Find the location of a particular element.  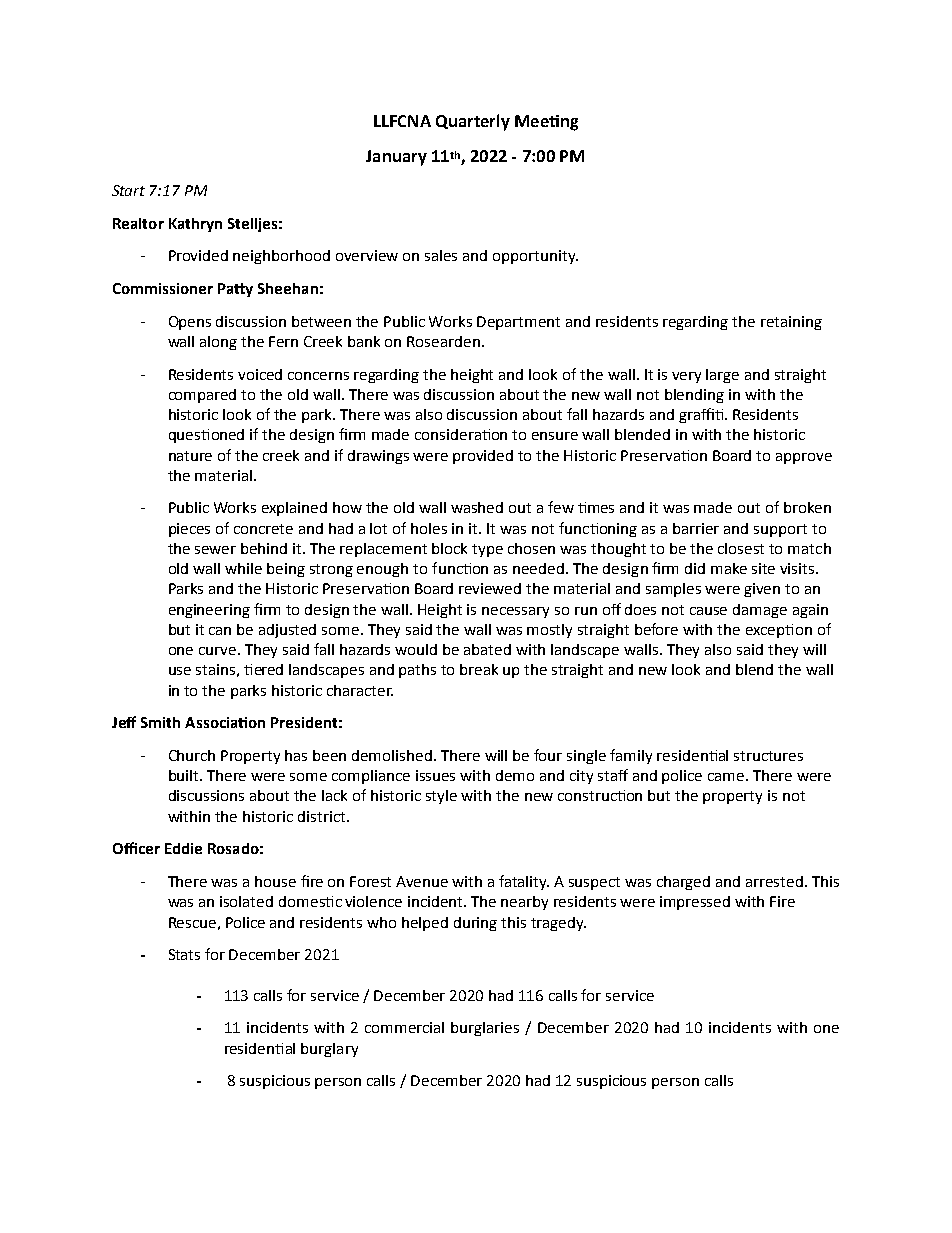

engineering is located at coordinates (209, 611).
